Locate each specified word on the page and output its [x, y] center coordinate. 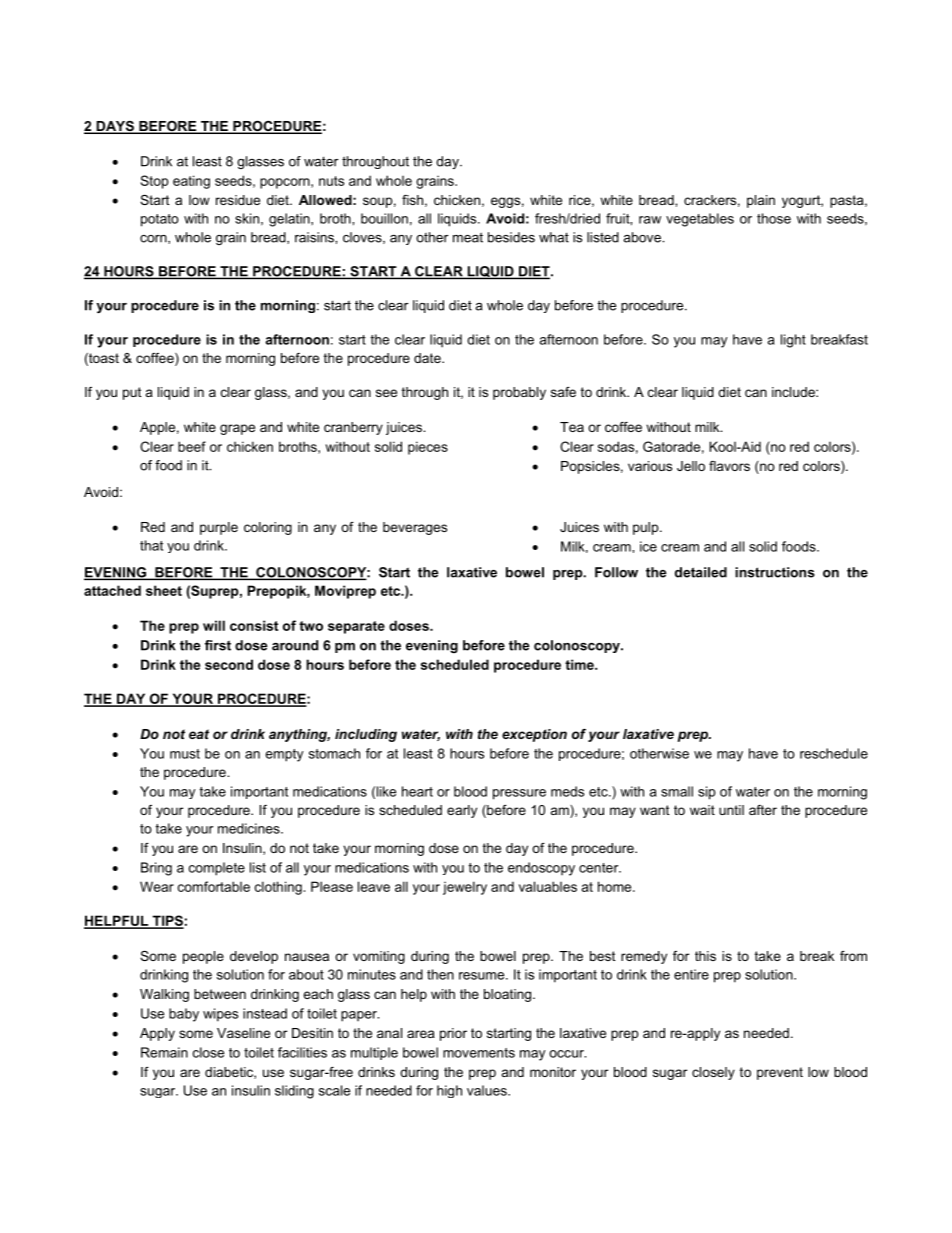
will [214, 625]
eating [191, 182]
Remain [164, 1052]
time [580, 664]
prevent [780, 1073]
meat [468, 237]
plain [761, 201]
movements [479, 1053]
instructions [775, 572]
